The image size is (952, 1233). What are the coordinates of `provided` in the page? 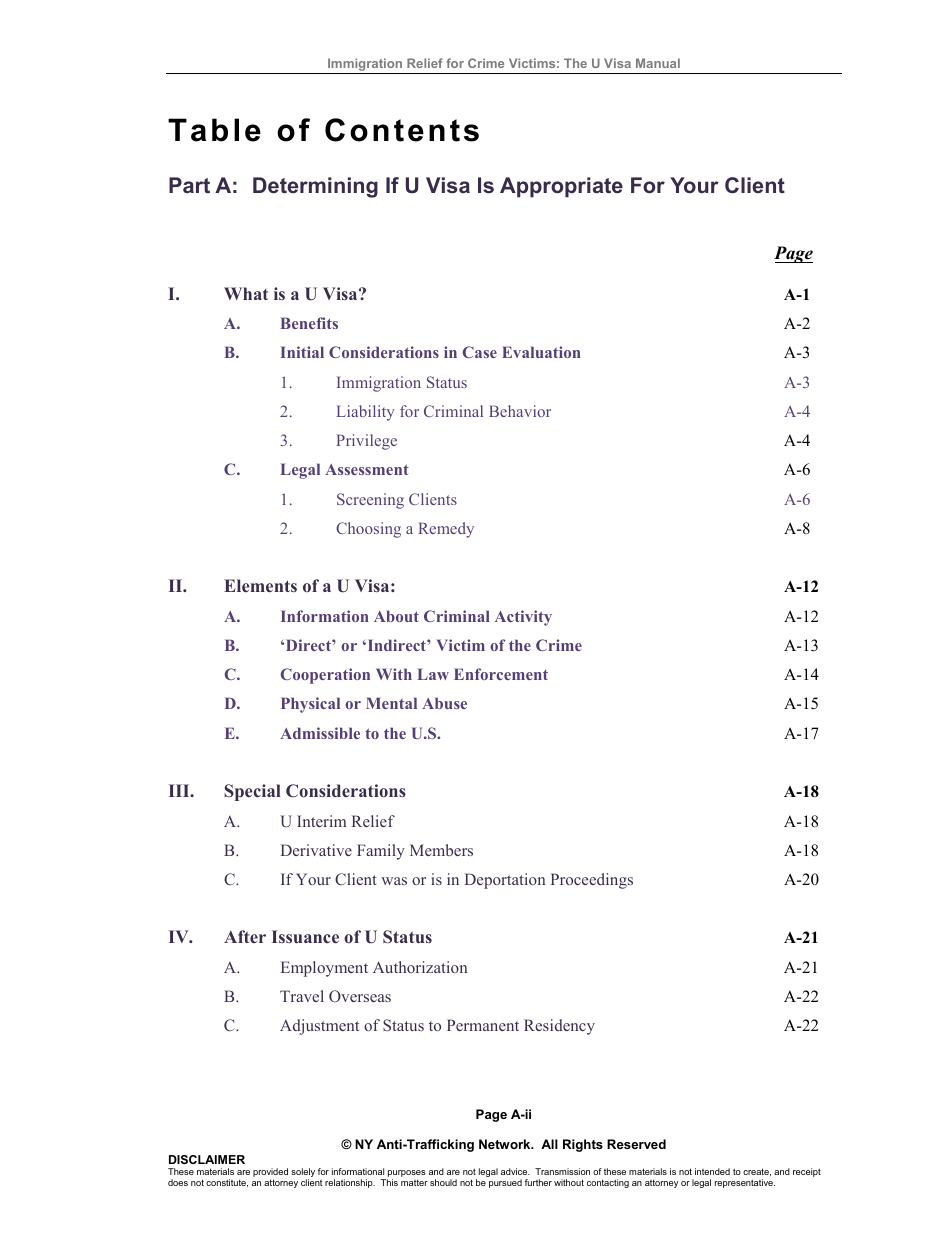 It's located at (270, 1174).
